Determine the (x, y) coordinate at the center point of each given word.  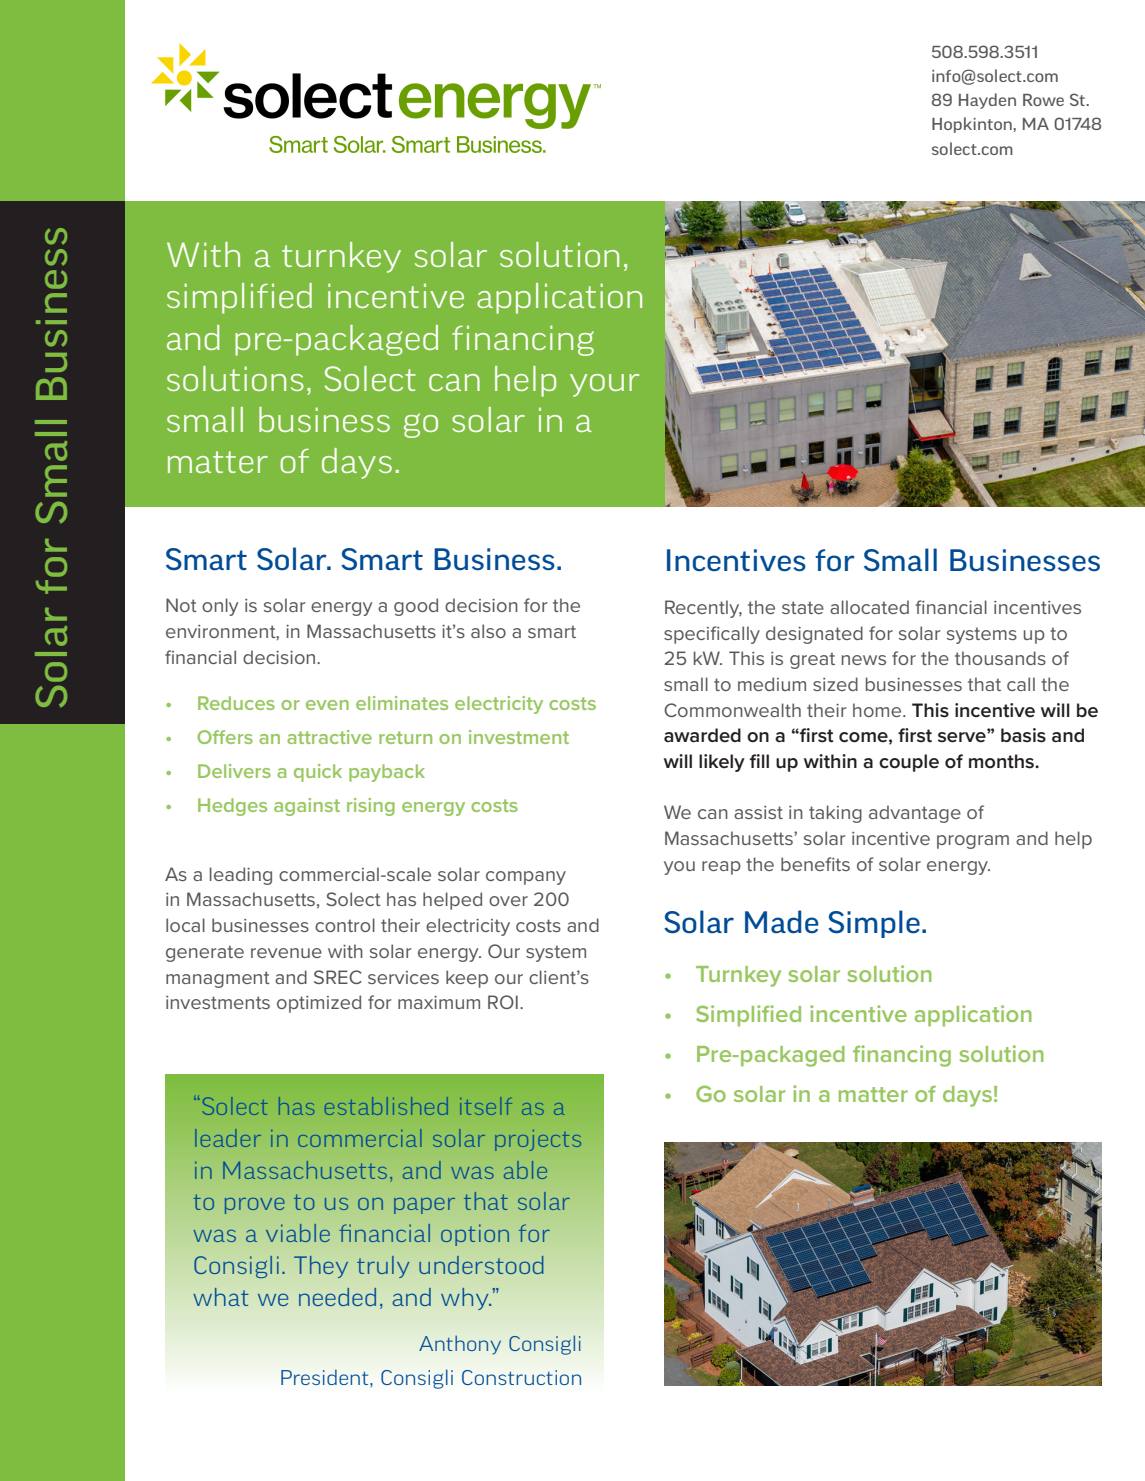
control (345, 925)
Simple (874, 924)
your (604, 385)
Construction (521, 1377)
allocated (869, 607)
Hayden (987, 101)
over (508, 901)
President (326, 1377)
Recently (703, 609)
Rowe (1043, 100)
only (220, 607)
